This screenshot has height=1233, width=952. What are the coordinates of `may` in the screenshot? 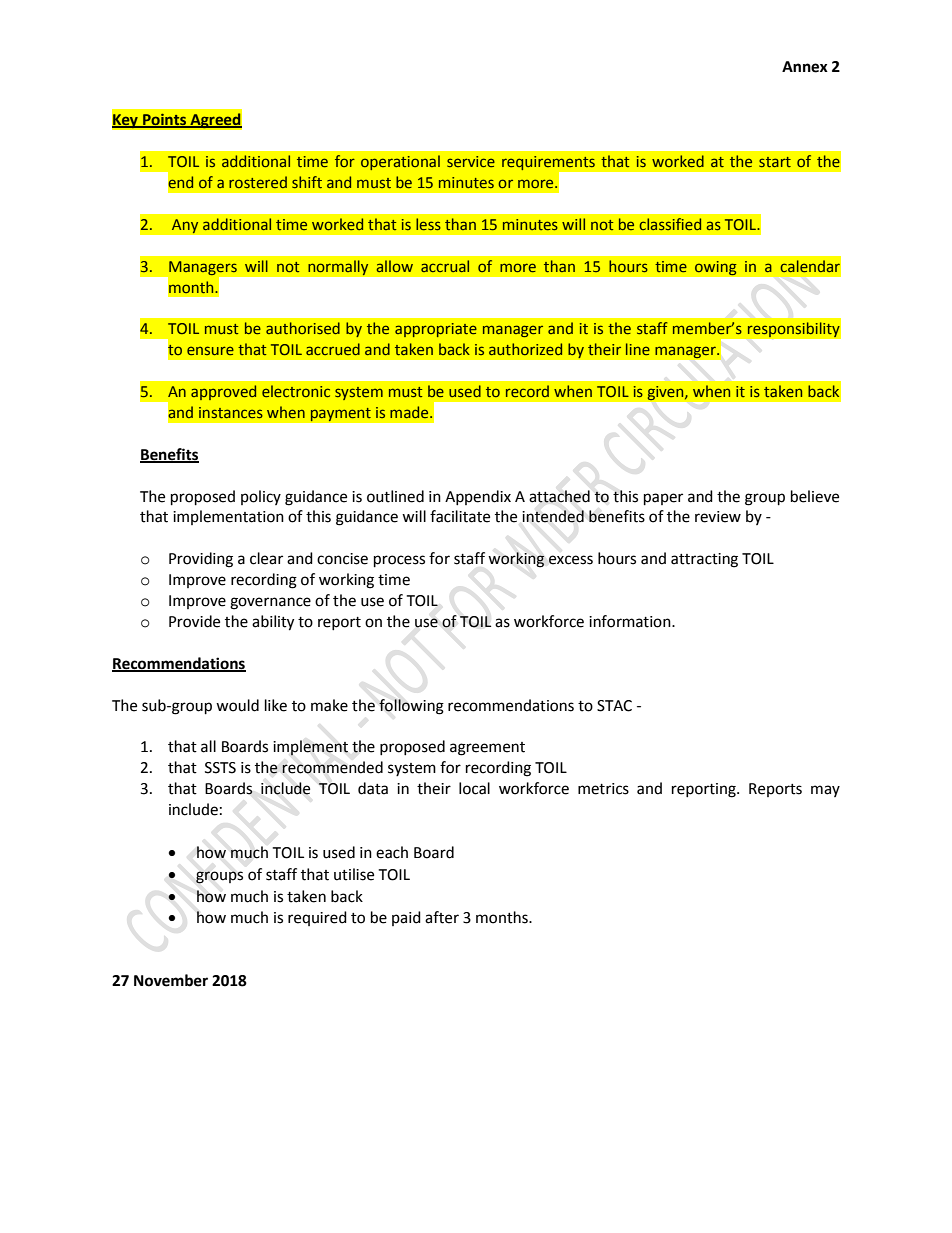 It's located at (825, 791).
